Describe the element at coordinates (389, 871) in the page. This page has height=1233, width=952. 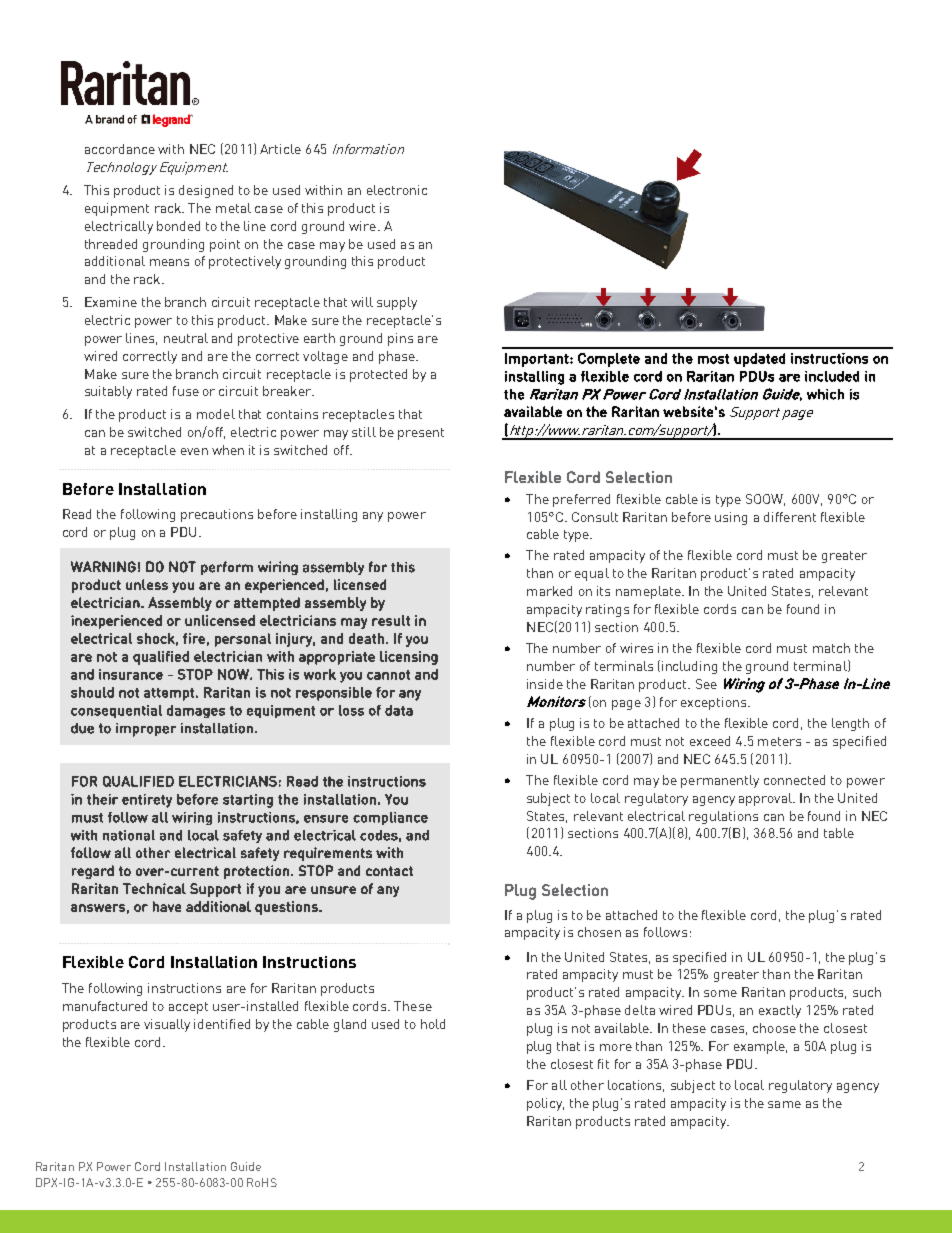
I see `contact` at that location.
